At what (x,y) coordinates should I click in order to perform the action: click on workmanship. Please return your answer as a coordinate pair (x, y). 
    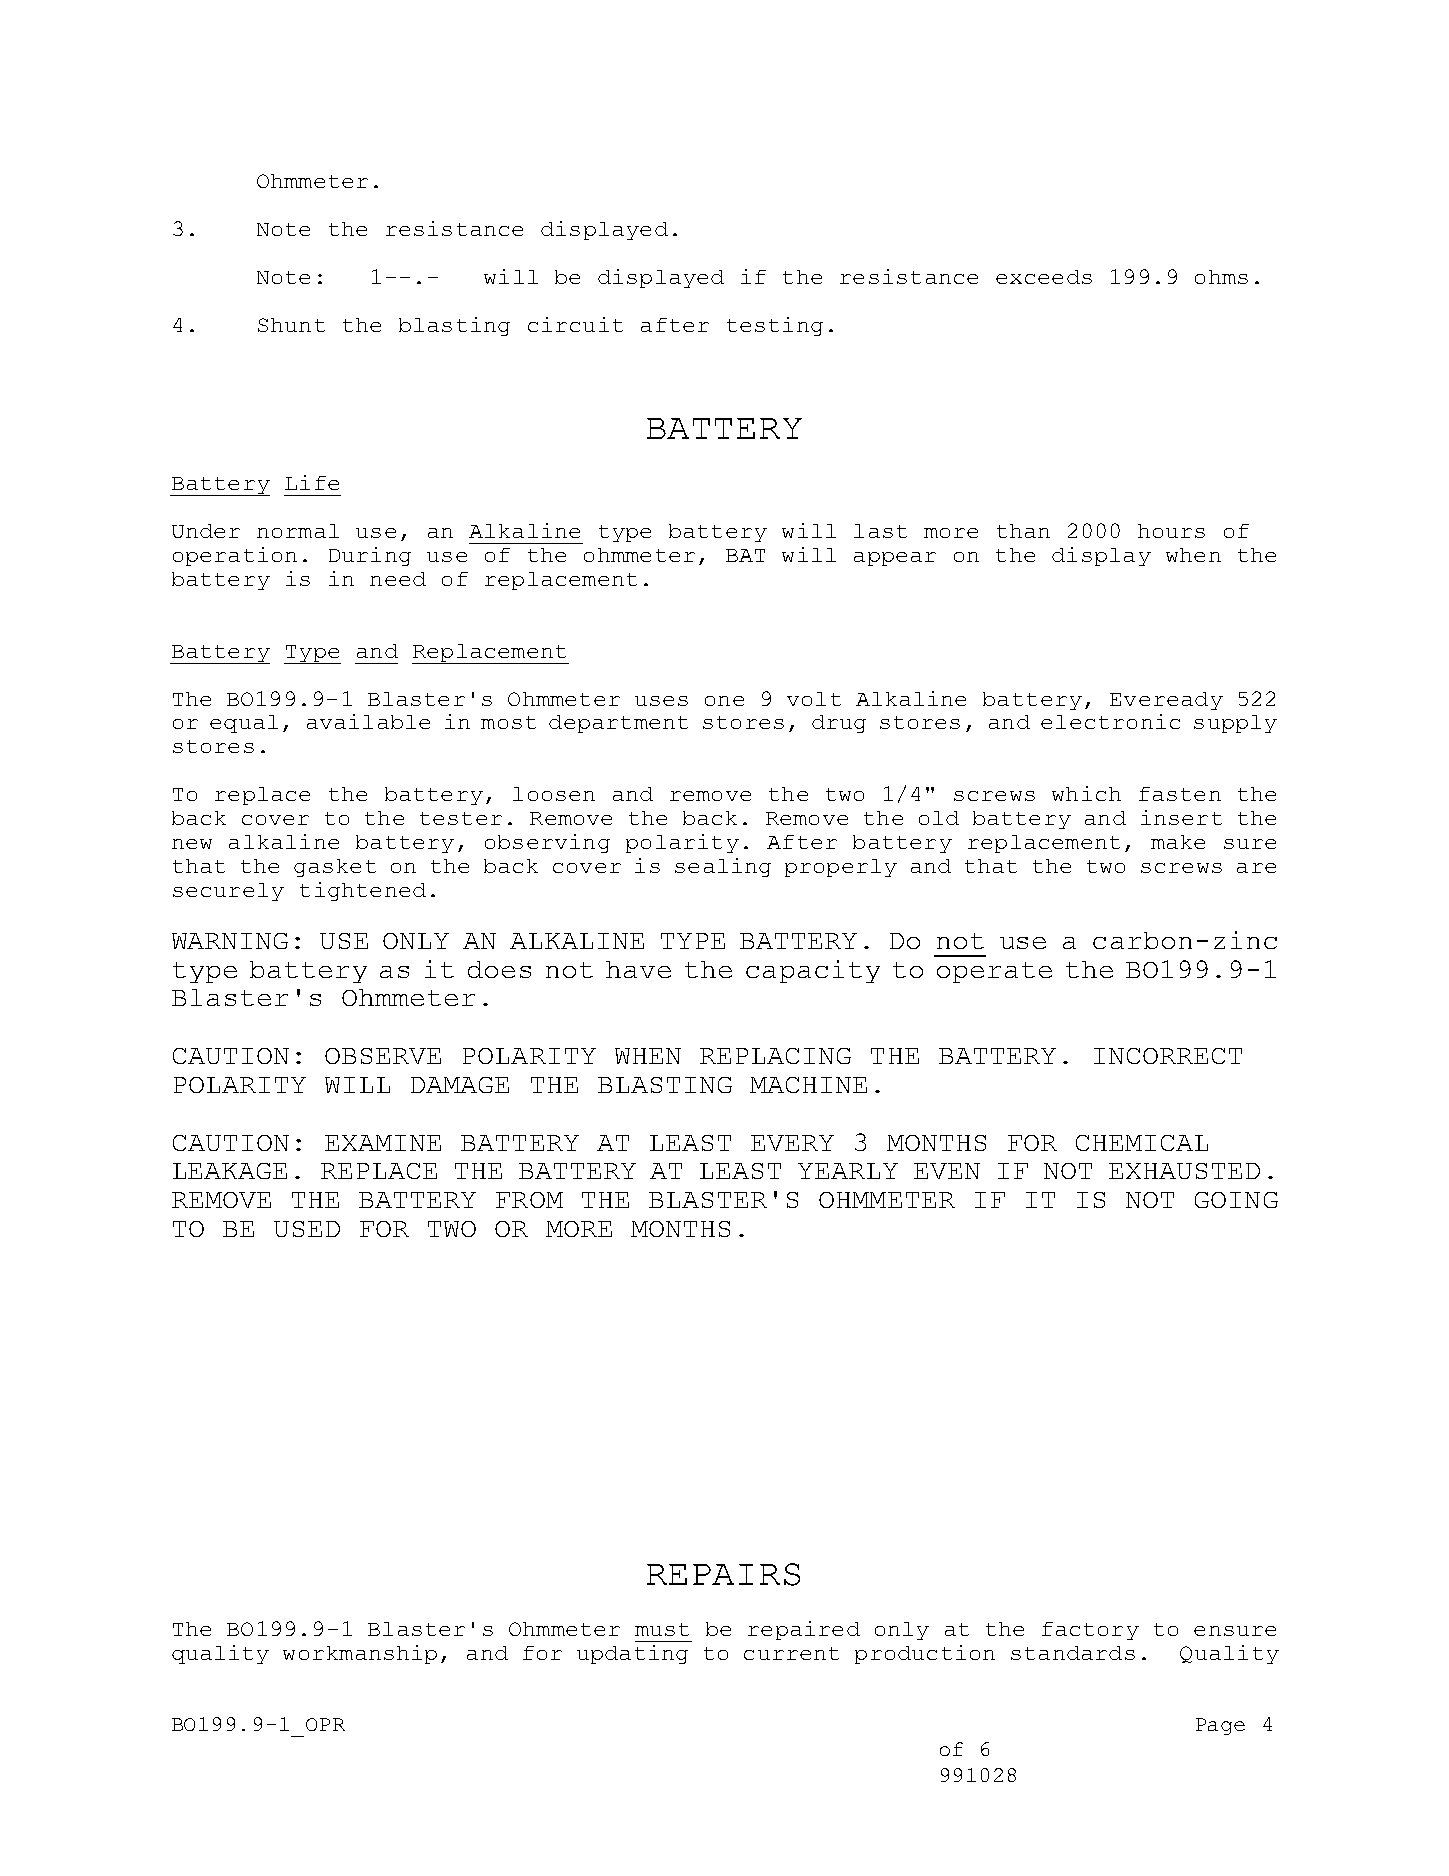
    Looking at the image, I should click on (360, 1654).
